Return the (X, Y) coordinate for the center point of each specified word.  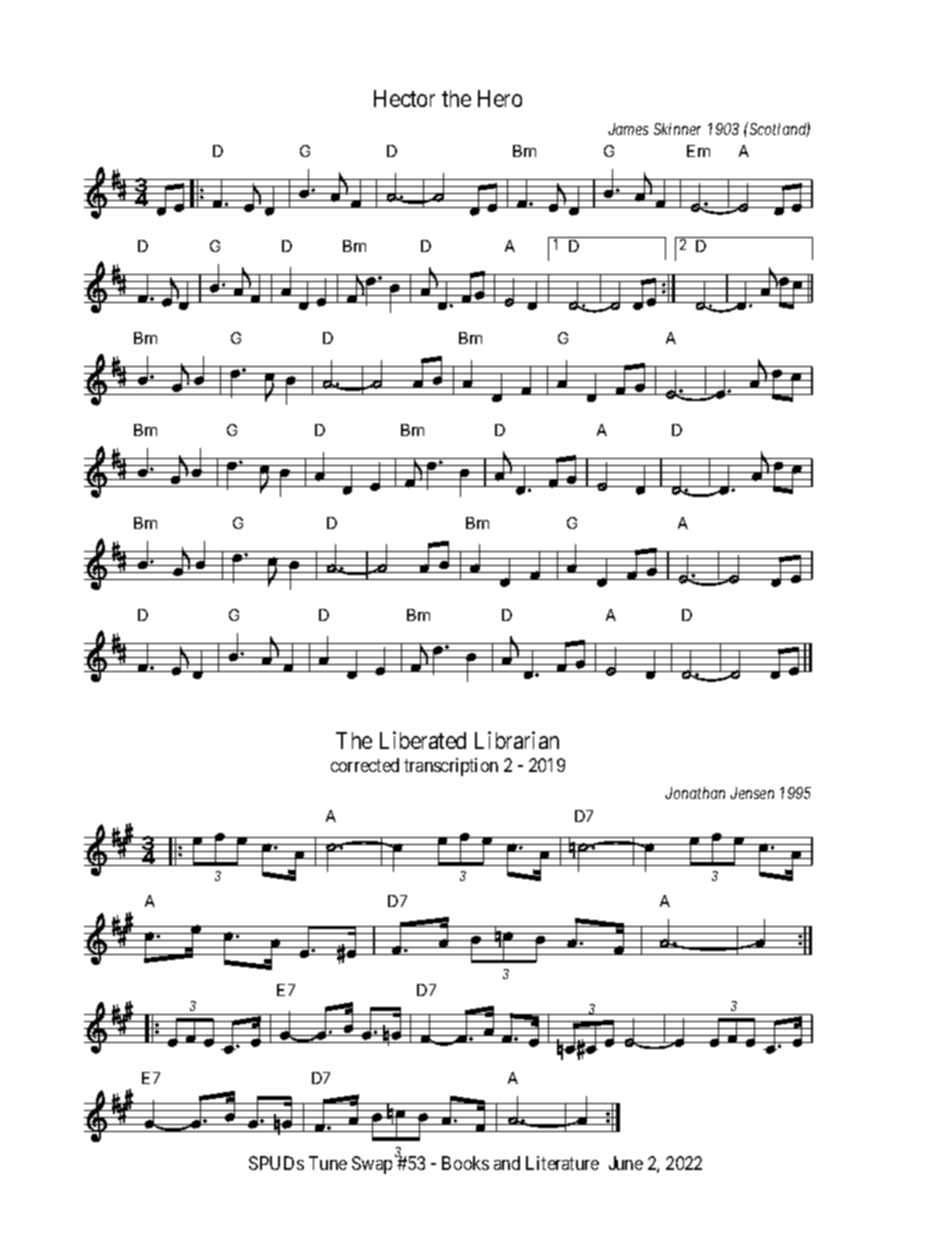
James (628, 129)
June (626, 1163)
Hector (404, 98)
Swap (372, 1165)
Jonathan (695, 793)
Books (465, 1163)
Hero (500, 98)
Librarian (517, 740)
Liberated (423, 740)
